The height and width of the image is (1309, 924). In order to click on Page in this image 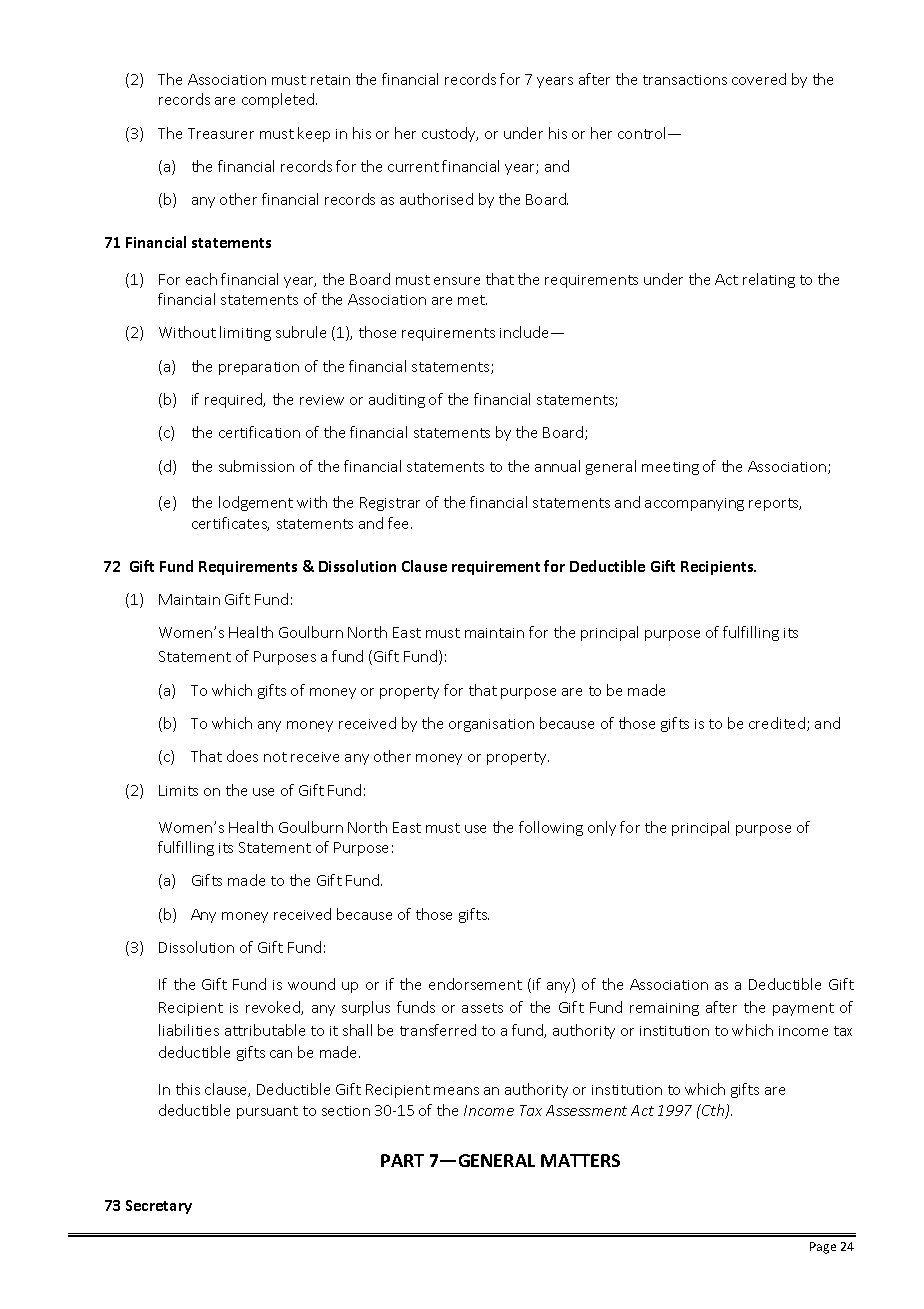, I will do `click(823, 1248)`.
